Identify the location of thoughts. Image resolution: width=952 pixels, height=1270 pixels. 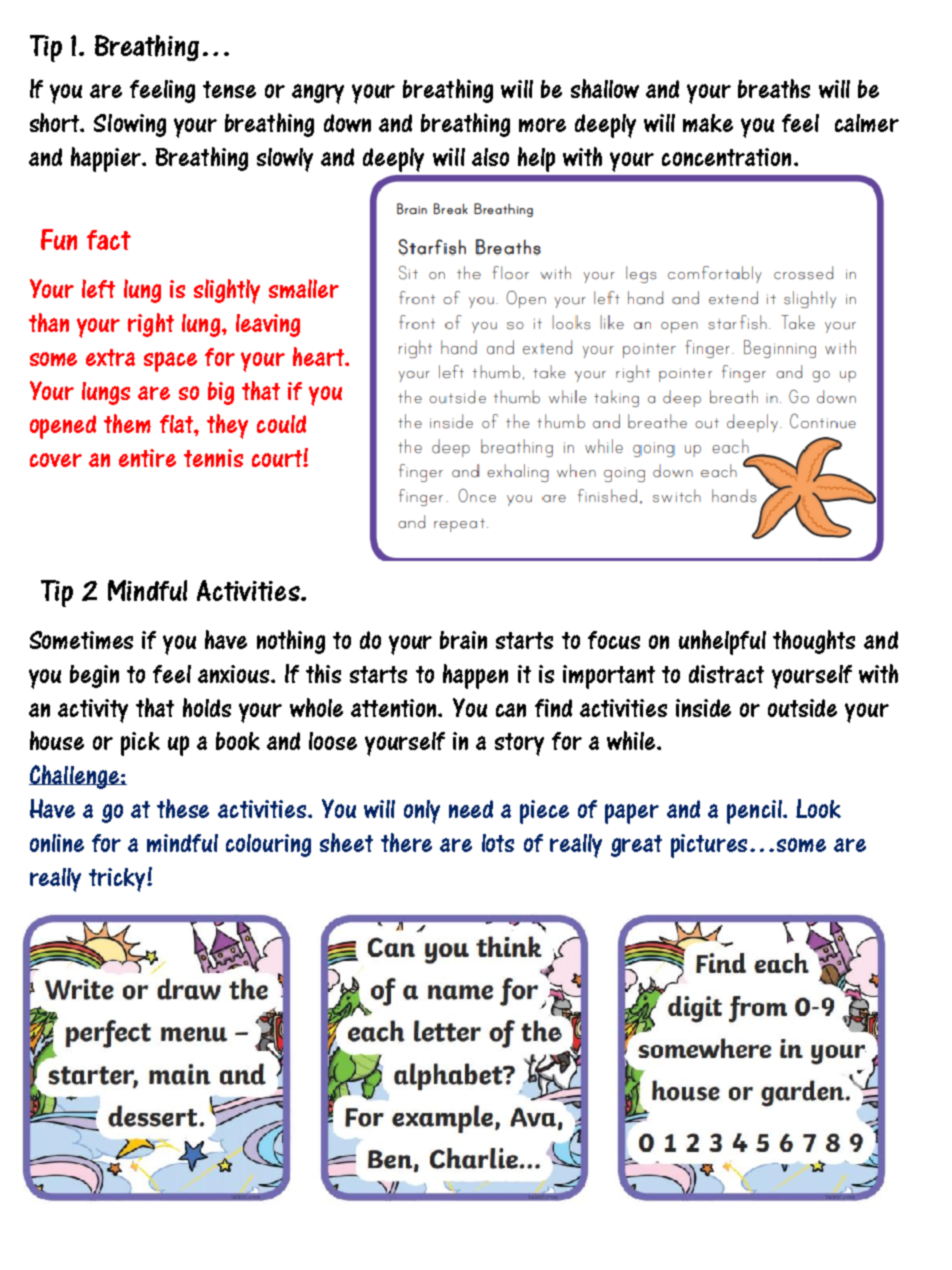
(814, 642).
